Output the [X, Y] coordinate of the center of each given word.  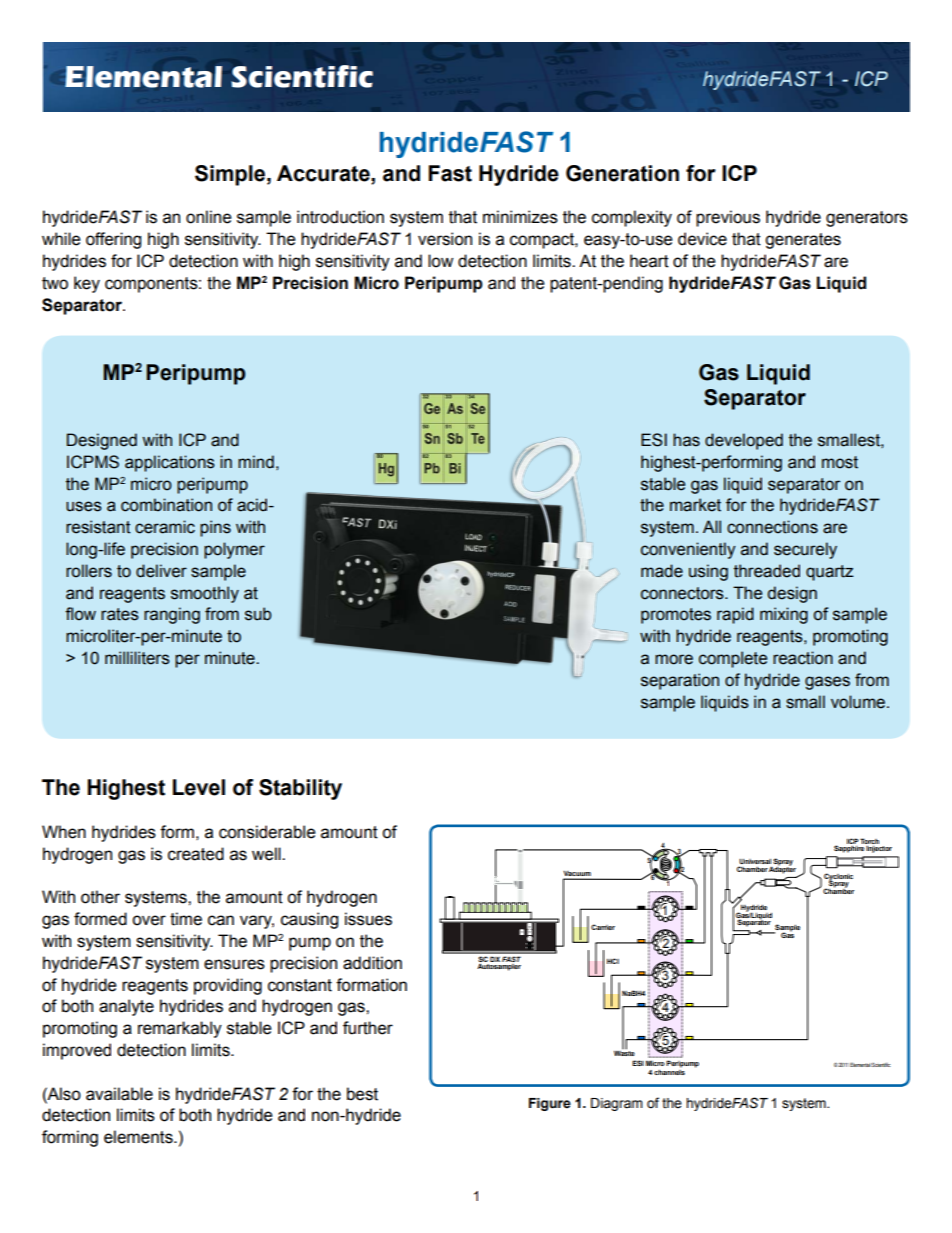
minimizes [520, 217]
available [119, 1094]
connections [772, 527]
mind [256, 462]
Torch [869, 841]
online [209, 217]
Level [199, 787]
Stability [300, 789]
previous [728, 218]
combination [166, 505]
